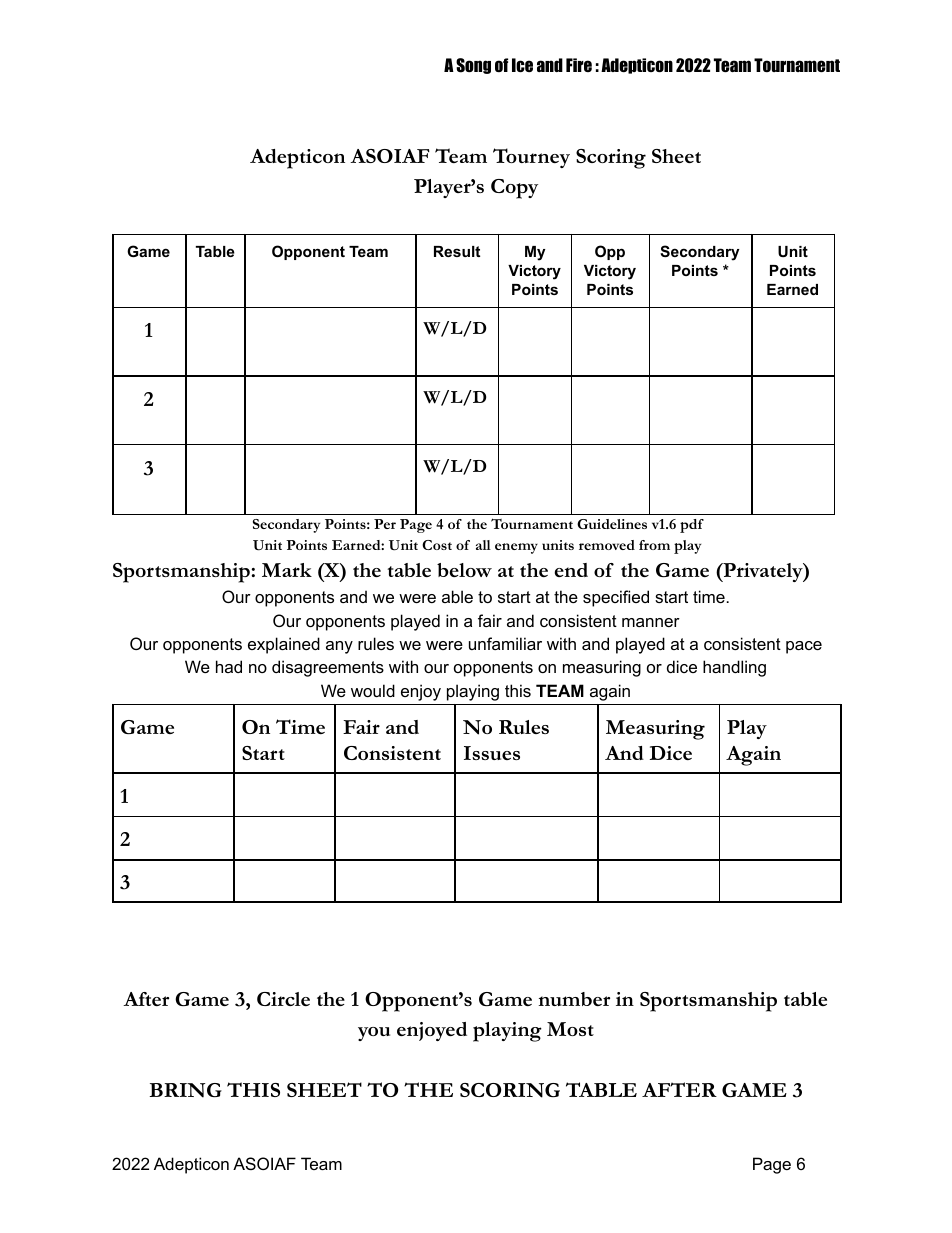 The width and height of the screenshot is (952, 1233). What do you see at coordinates (283, 999) in the screenshot?
I see `Circle` at bounding box center [283, 999].
